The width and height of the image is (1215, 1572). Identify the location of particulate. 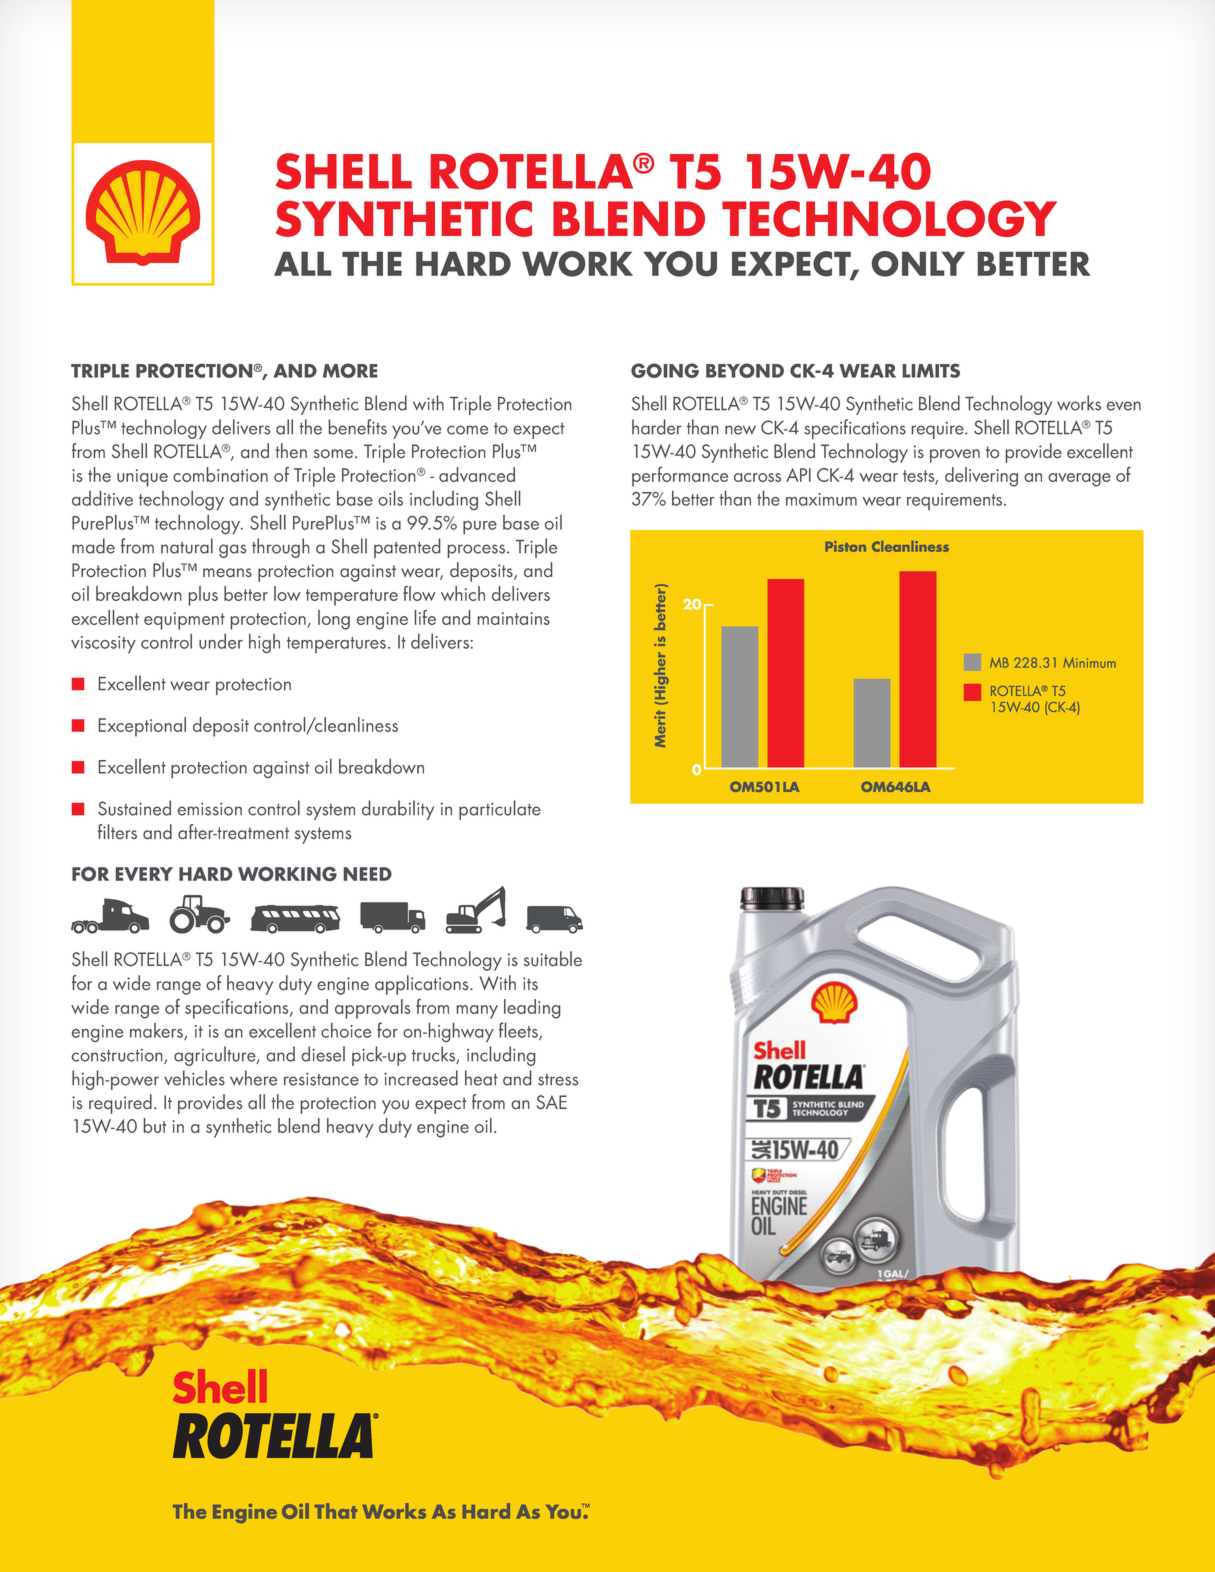
(500, 810).
